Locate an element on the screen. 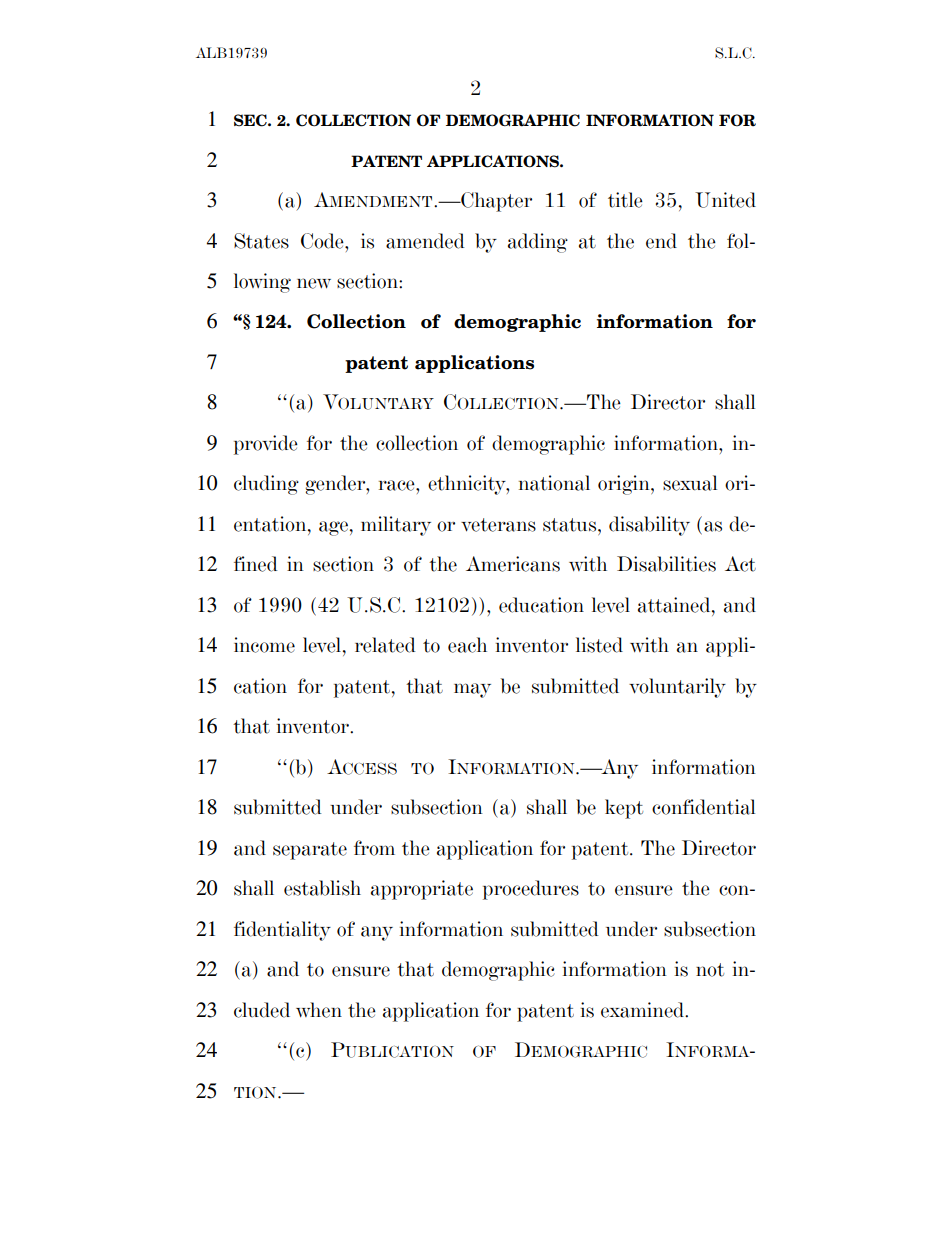 The width and height of the screenshot is (952, 1233). Code is located at coordinates (323, 241).
